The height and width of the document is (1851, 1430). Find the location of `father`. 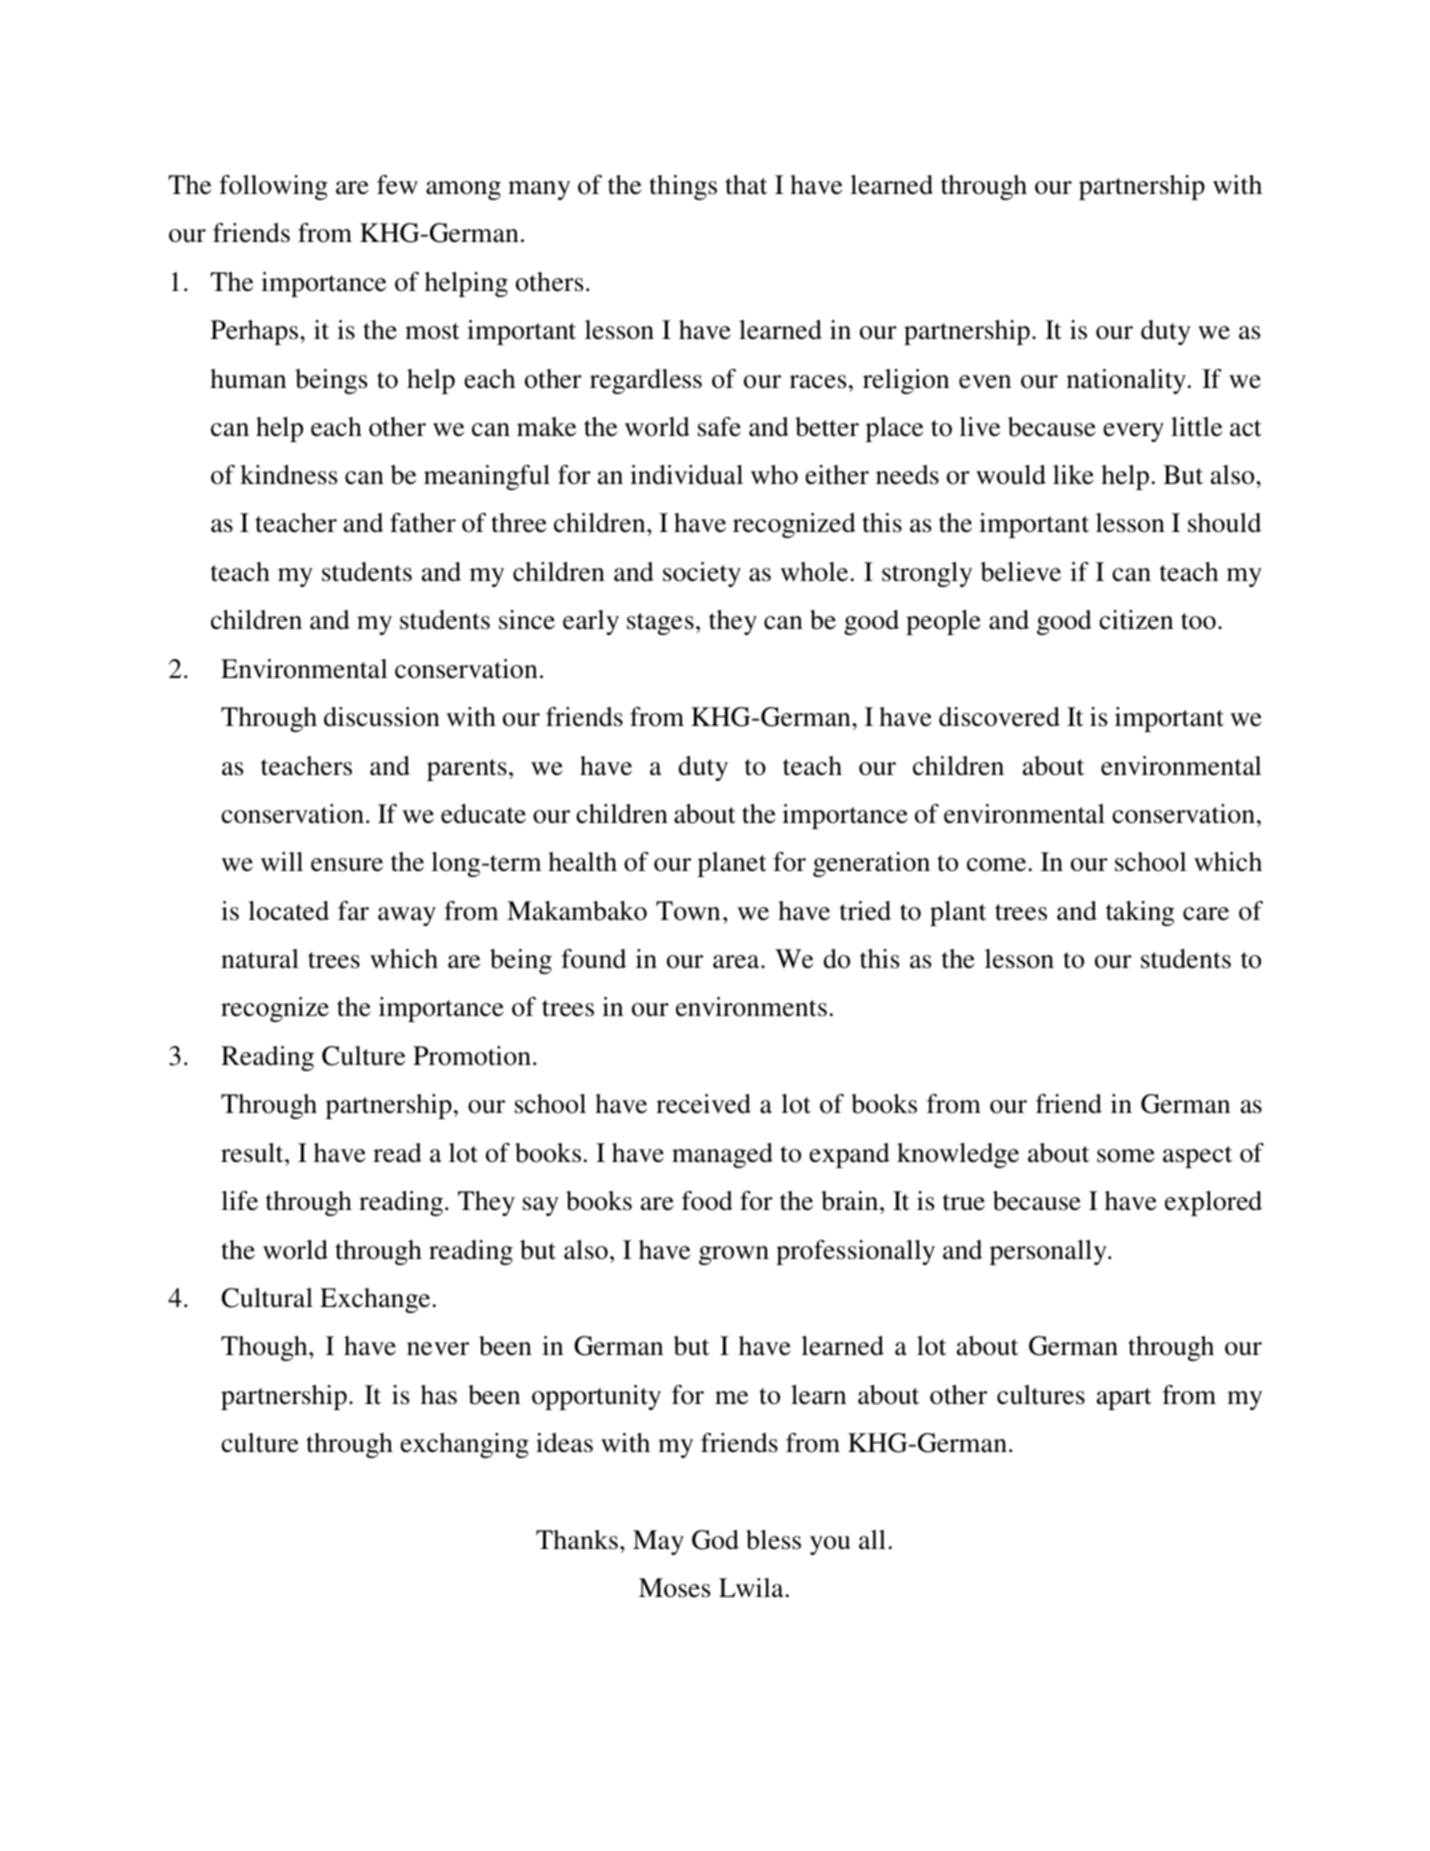

father is located at coordinates (423, 523).
